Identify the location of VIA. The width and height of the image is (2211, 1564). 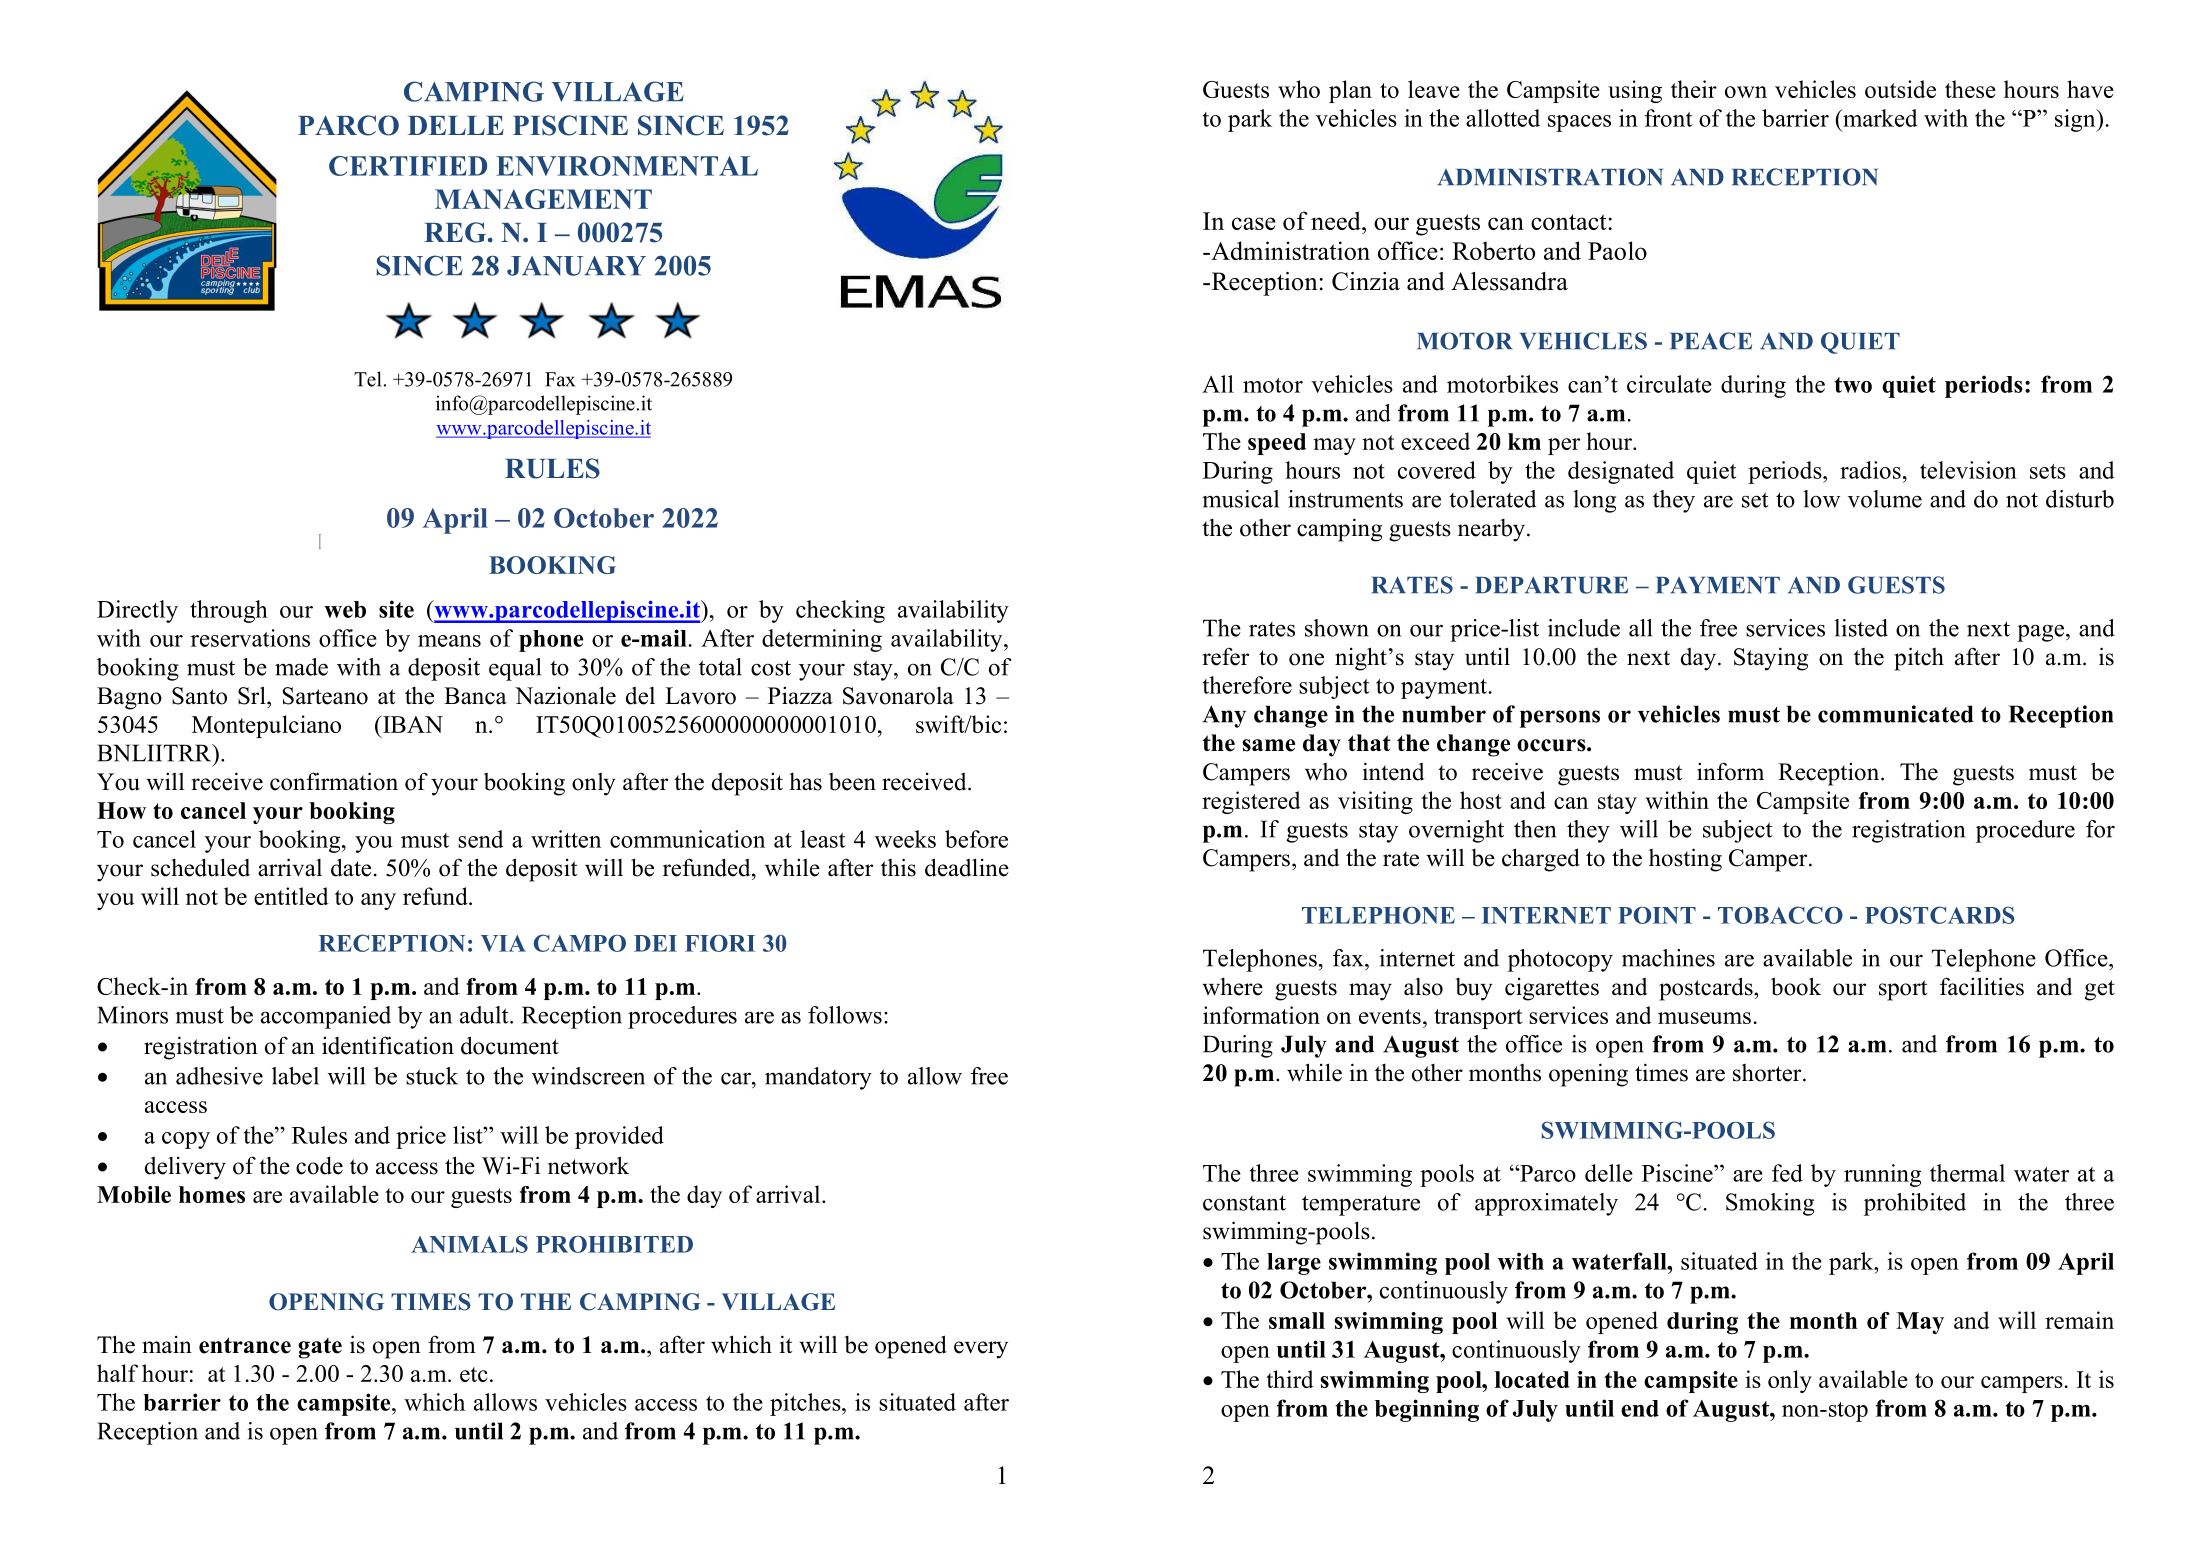
(503, 943).
